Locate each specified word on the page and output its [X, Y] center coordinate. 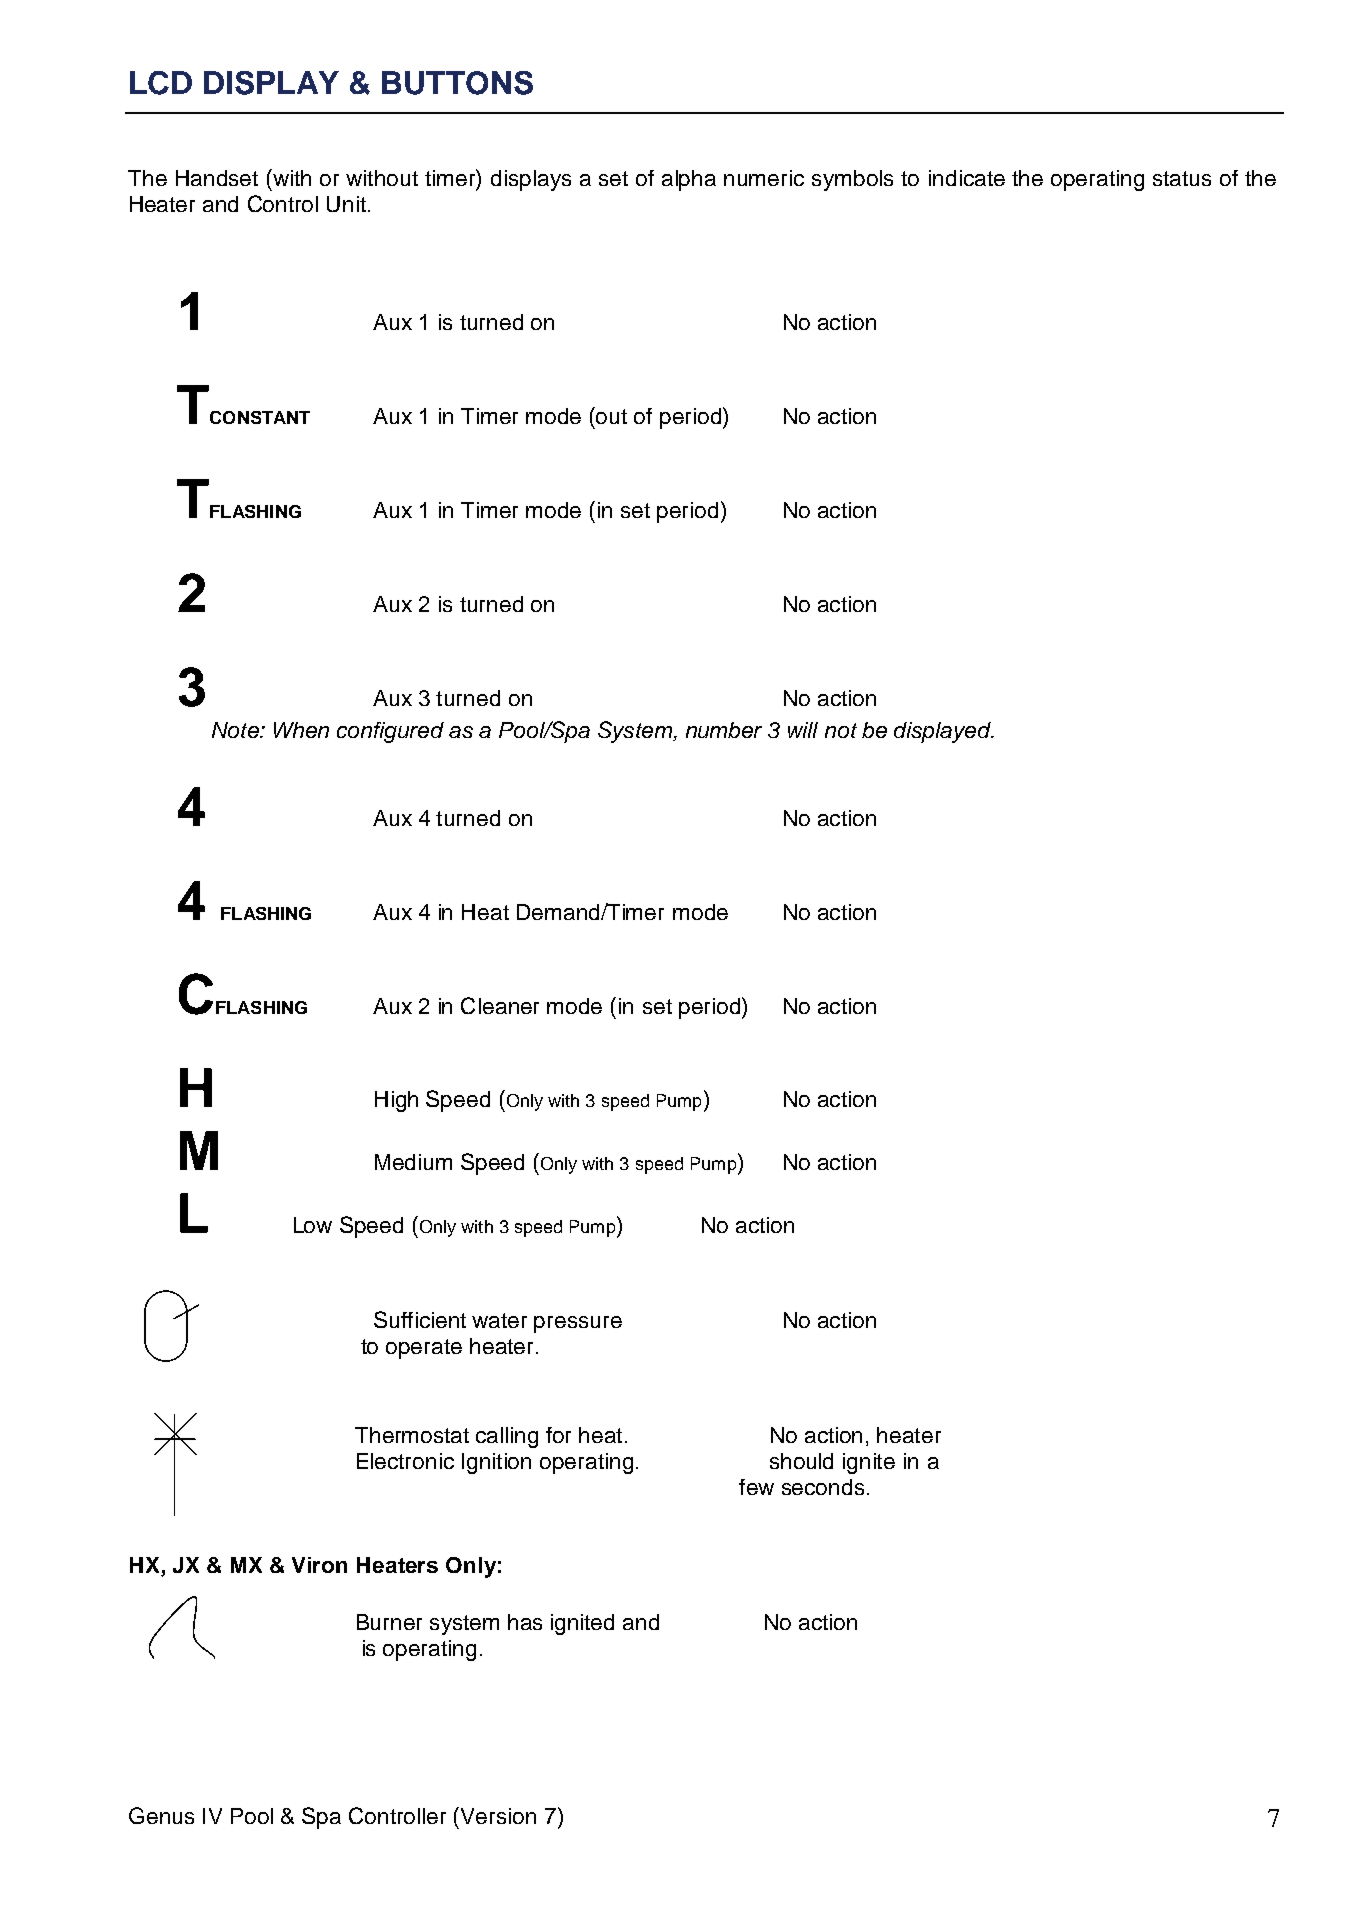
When [301, 730]
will [803, 730]
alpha [689, 180]
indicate [967, 178]
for [558, 1435]
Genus [161, 1815]
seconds [823, 1487]
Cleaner [500, 1005]
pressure [578, 1324]
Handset [217, 178]
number [724, 730]
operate [424, 1349]
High [396, 1101]
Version [498, 1816]
